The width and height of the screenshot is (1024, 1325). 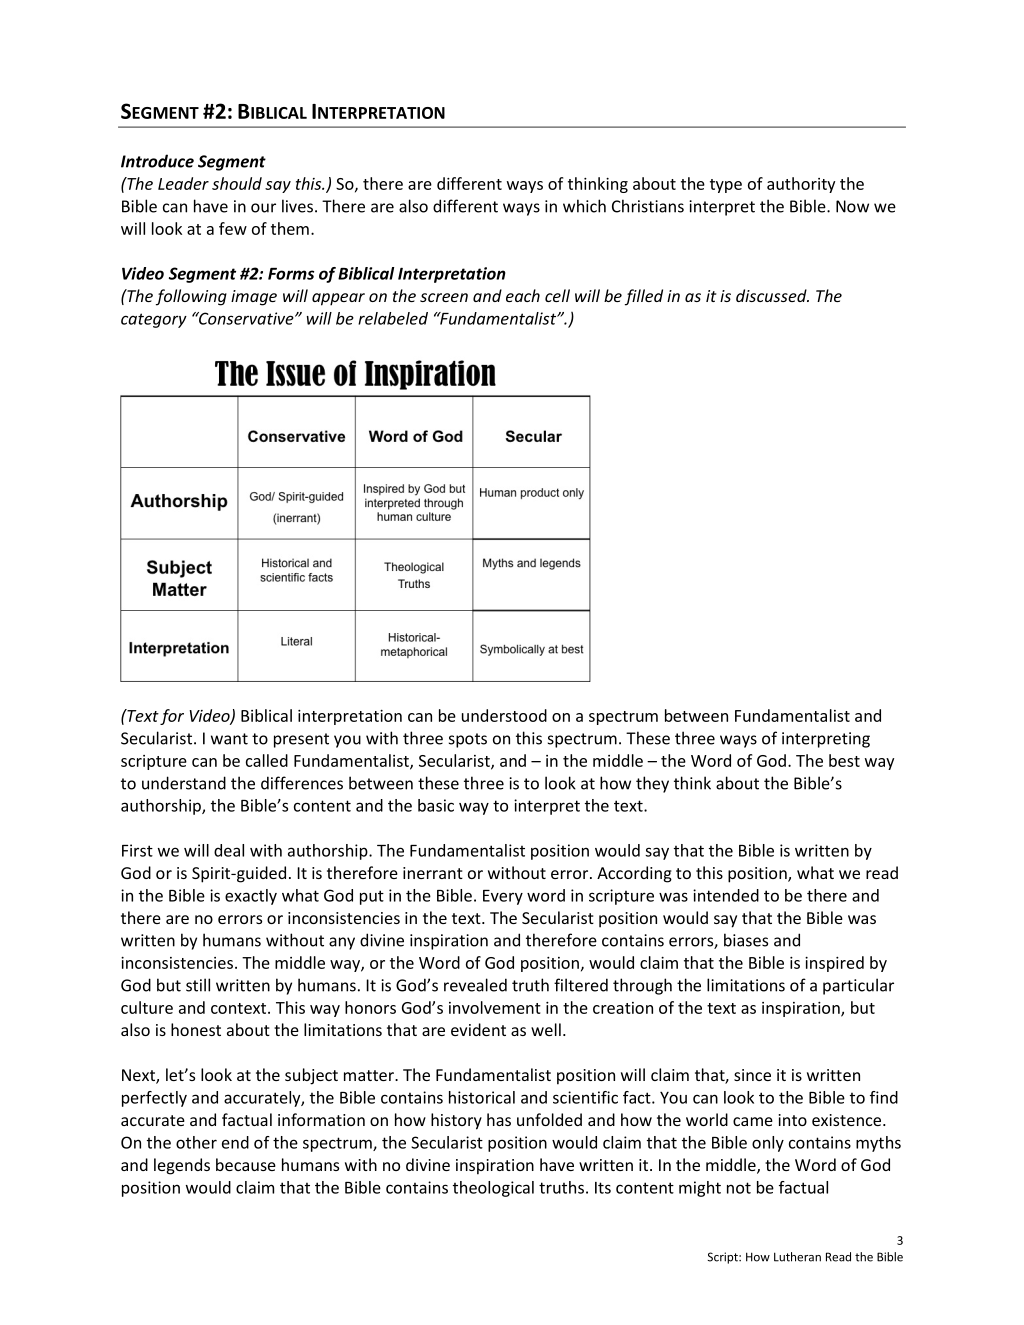 I want to click on exactly, so click(x=251, y=897).
